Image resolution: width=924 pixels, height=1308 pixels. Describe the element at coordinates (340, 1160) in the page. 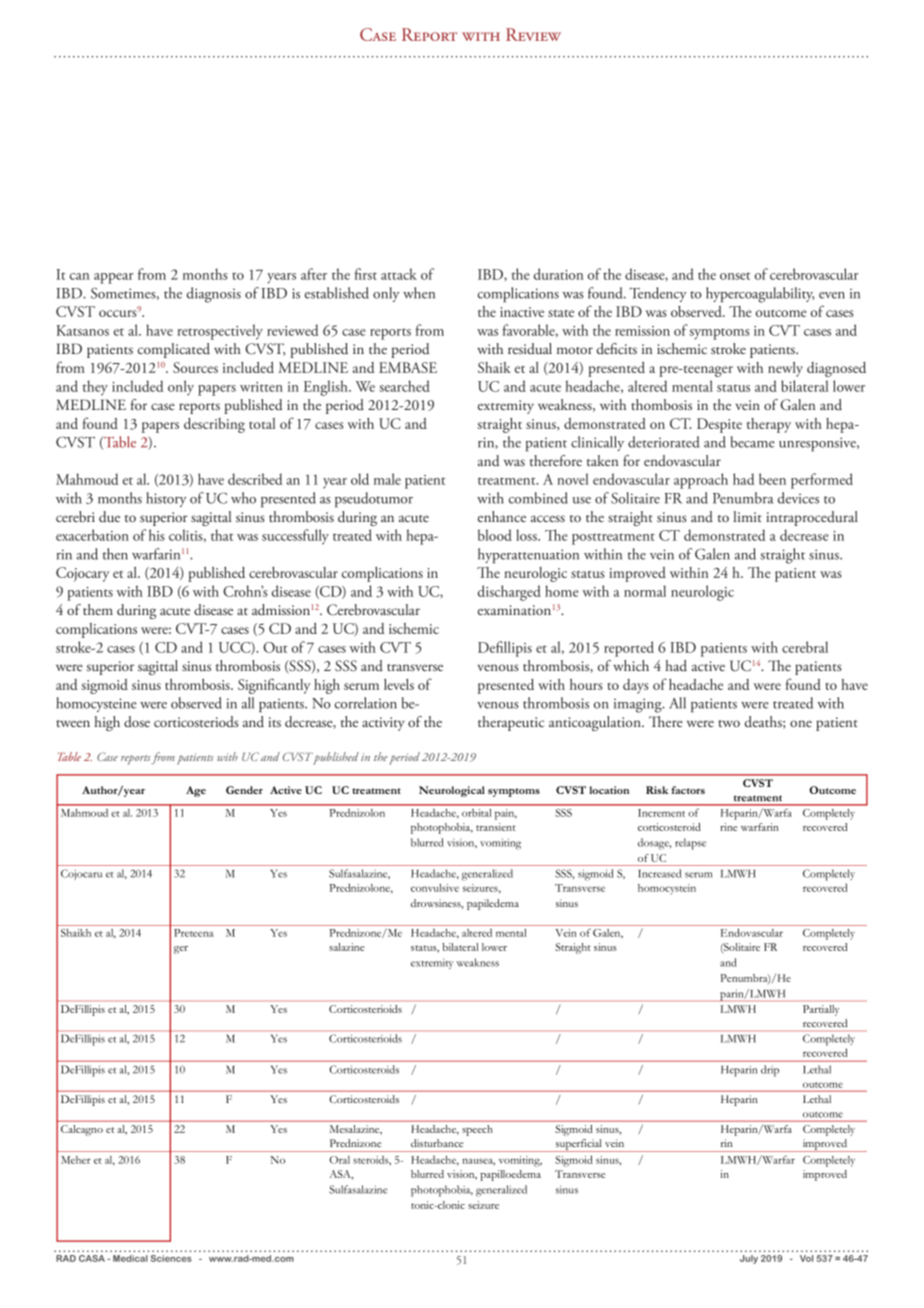

I see `Oral` at that location.
